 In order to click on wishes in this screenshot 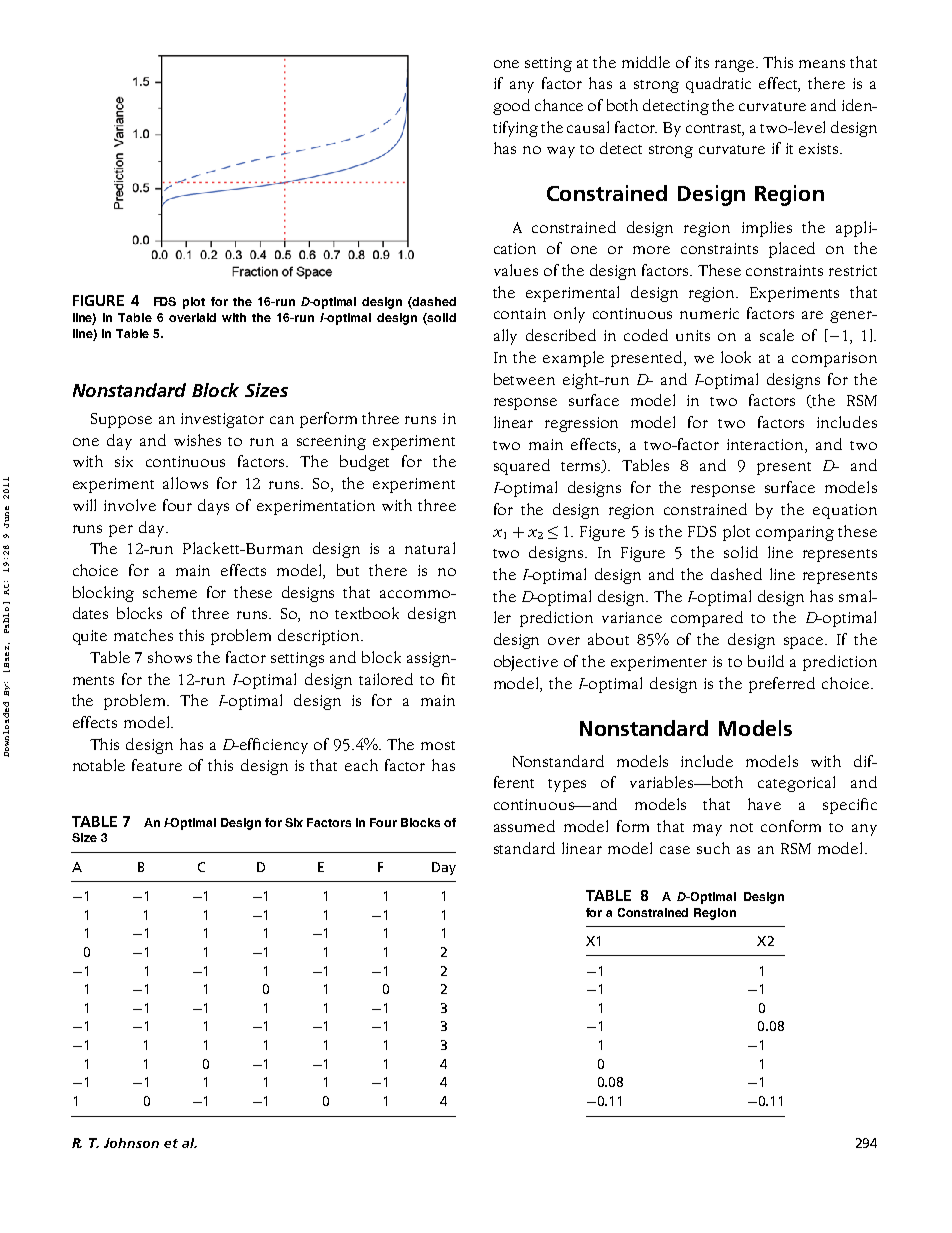, I will do `click(197, 440)`.
